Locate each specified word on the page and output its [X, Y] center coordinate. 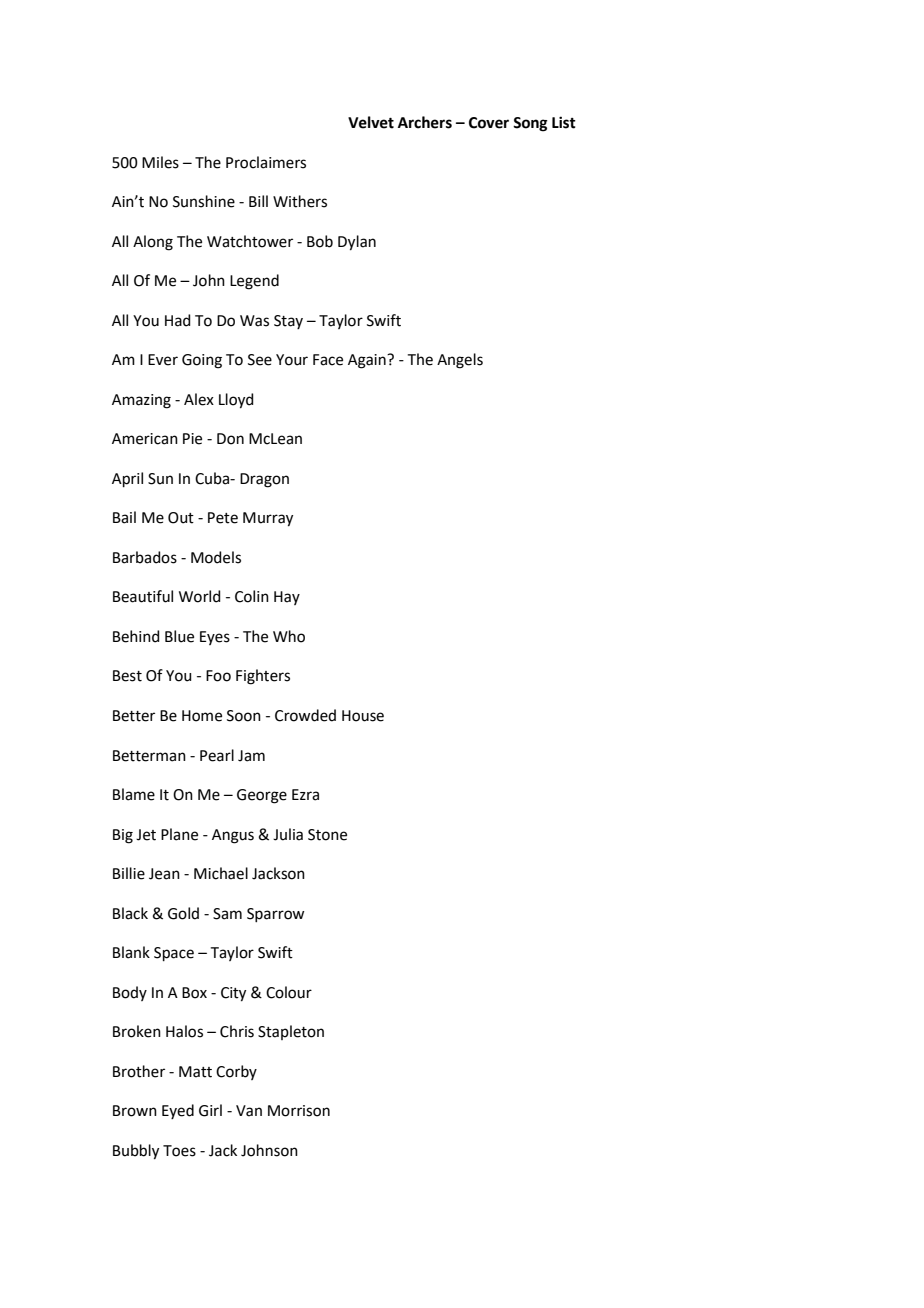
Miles [160, 162]
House [363, 716]
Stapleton [291, 1032]
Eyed [178, 1111]
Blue [179, 636]
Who [289, 636]
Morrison [299, 1111]
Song [530, 124]
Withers [300, 201]
